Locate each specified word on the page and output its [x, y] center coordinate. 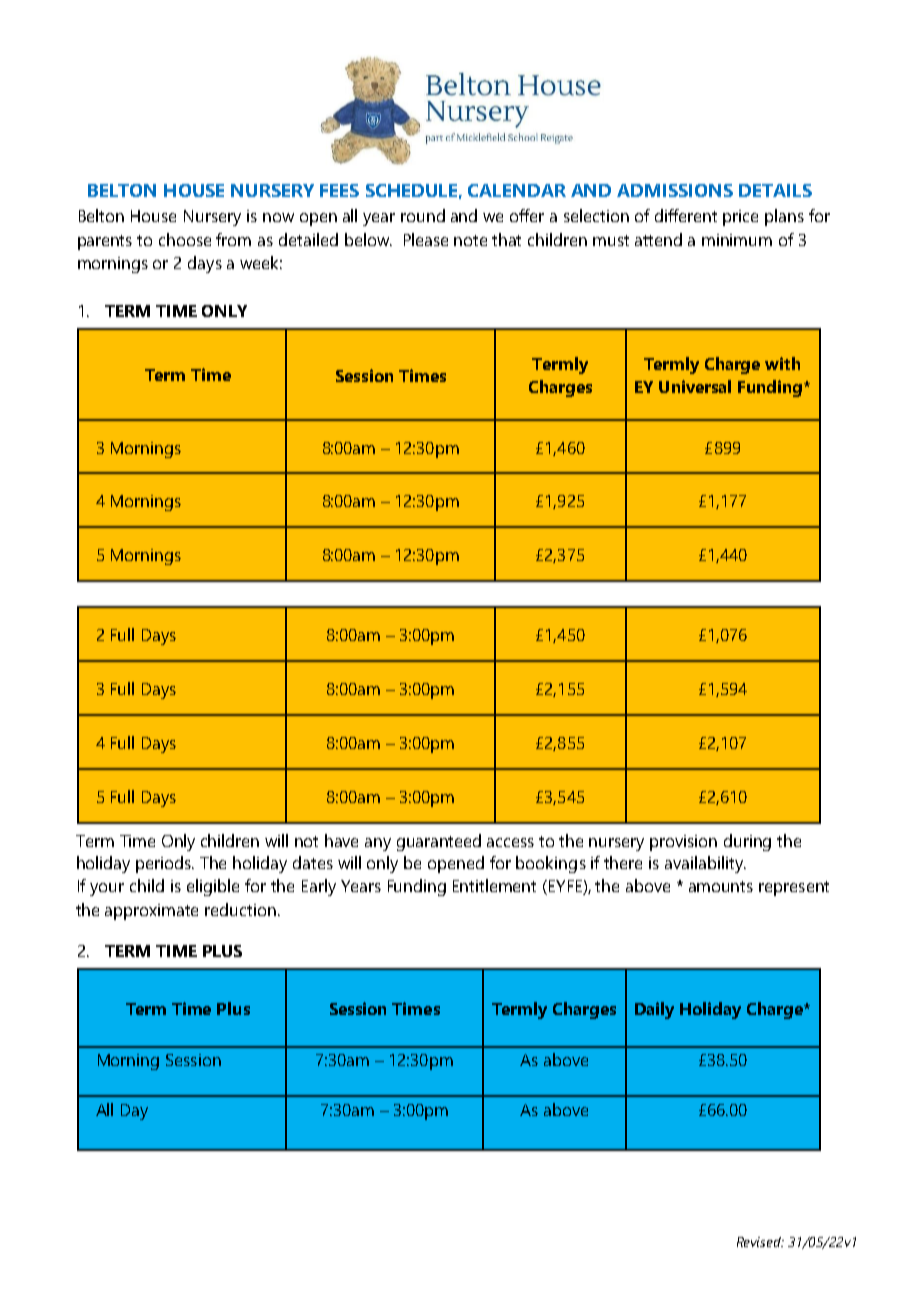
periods [165, 864]
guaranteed [439, 842]
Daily [654, 1010]
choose [185, 239]
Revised [760, 1242]
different [686, 215]
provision [683, 843]
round [423, 215]
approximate [151, 912]
